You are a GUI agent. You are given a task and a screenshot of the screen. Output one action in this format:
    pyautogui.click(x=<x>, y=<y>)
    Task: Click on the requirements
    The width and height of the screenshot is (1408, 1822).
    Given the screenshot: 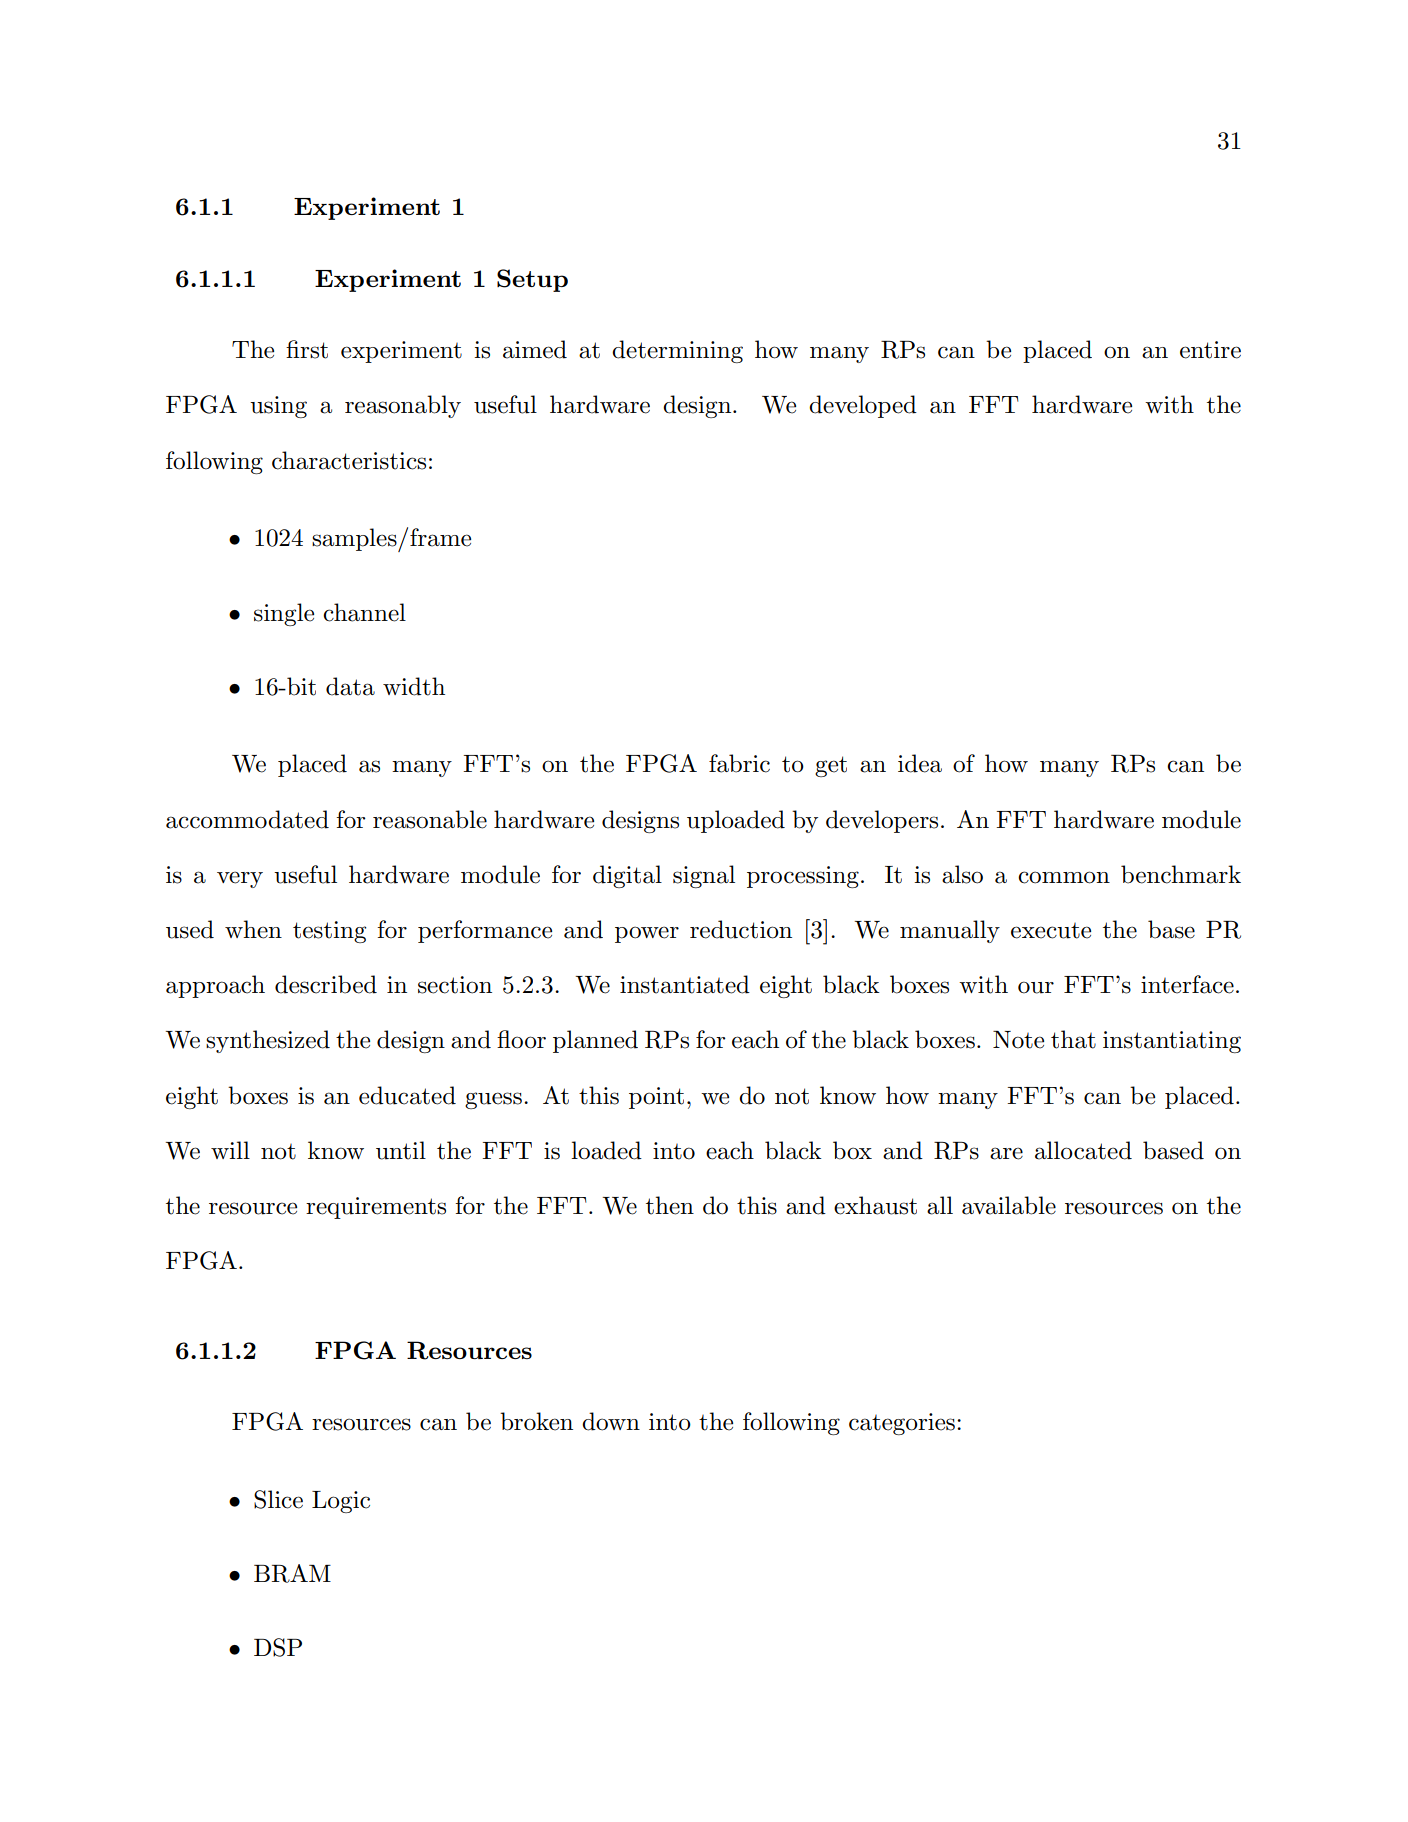 What is the action you would take?
    pyautogui.click(x=376, y=1208)
